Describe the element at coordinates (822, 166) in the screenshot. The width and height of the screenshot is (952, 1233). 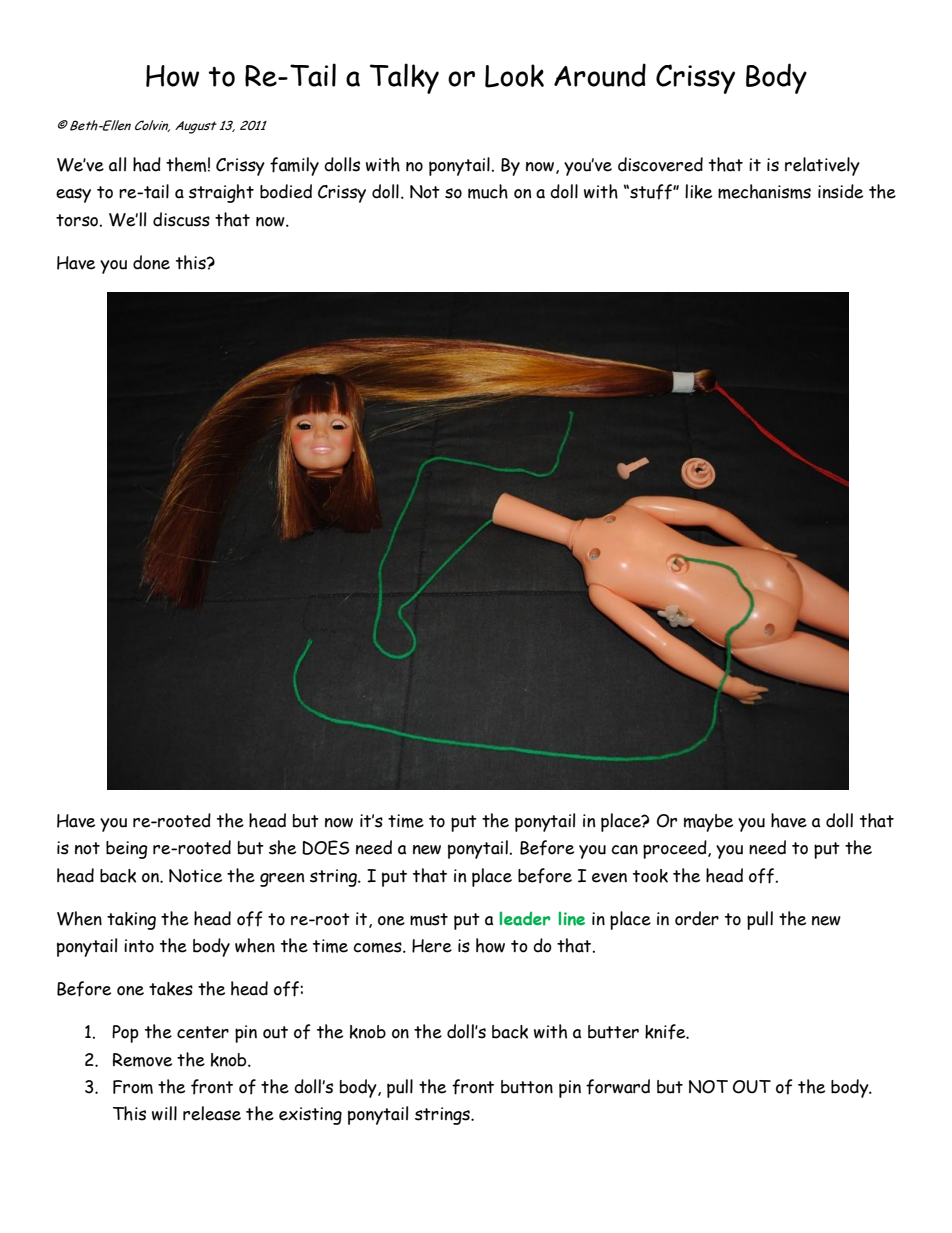
I see `relatively` at that location.
